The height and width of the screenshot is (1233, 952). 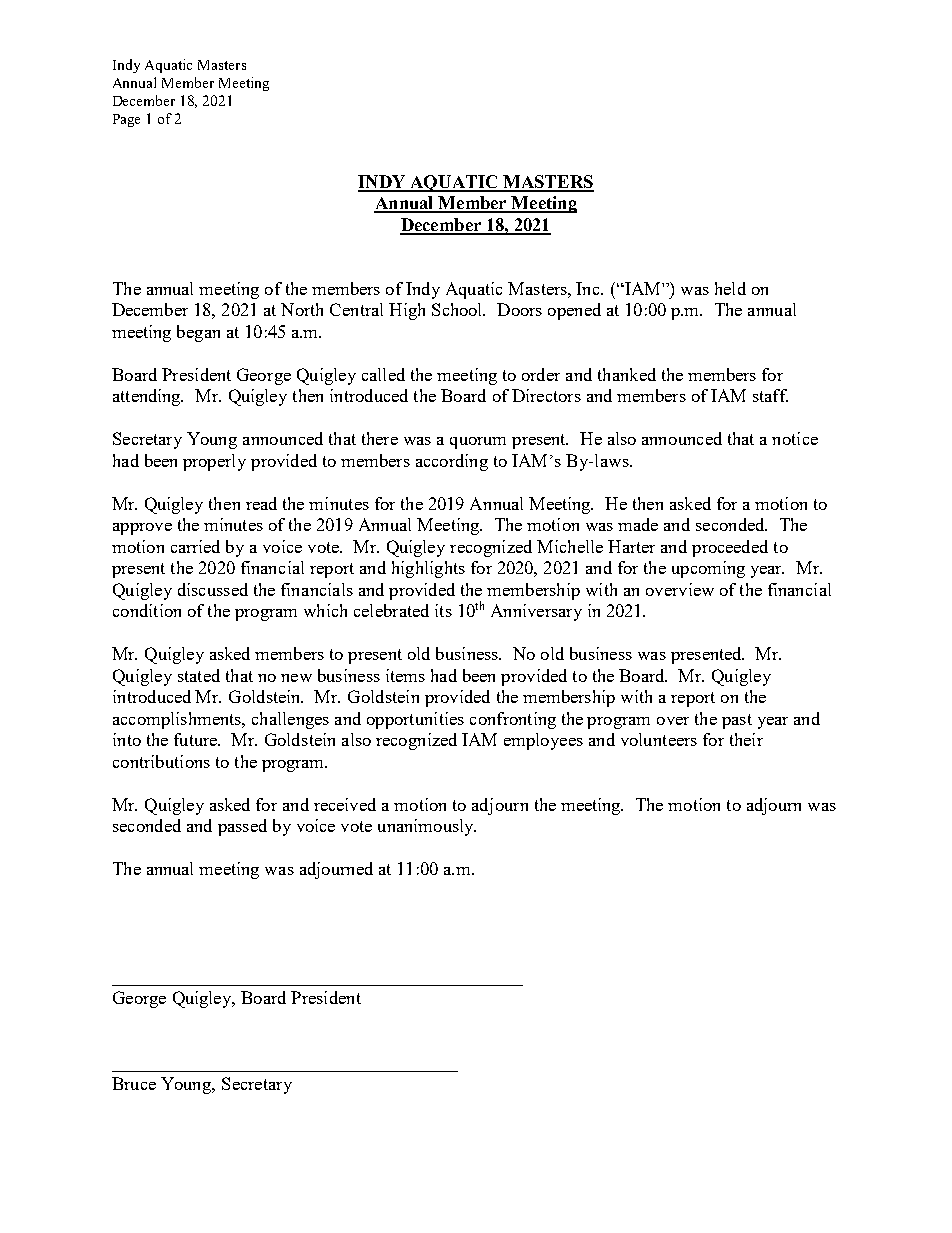 I want to click on their, so click(x=746, y=739).
